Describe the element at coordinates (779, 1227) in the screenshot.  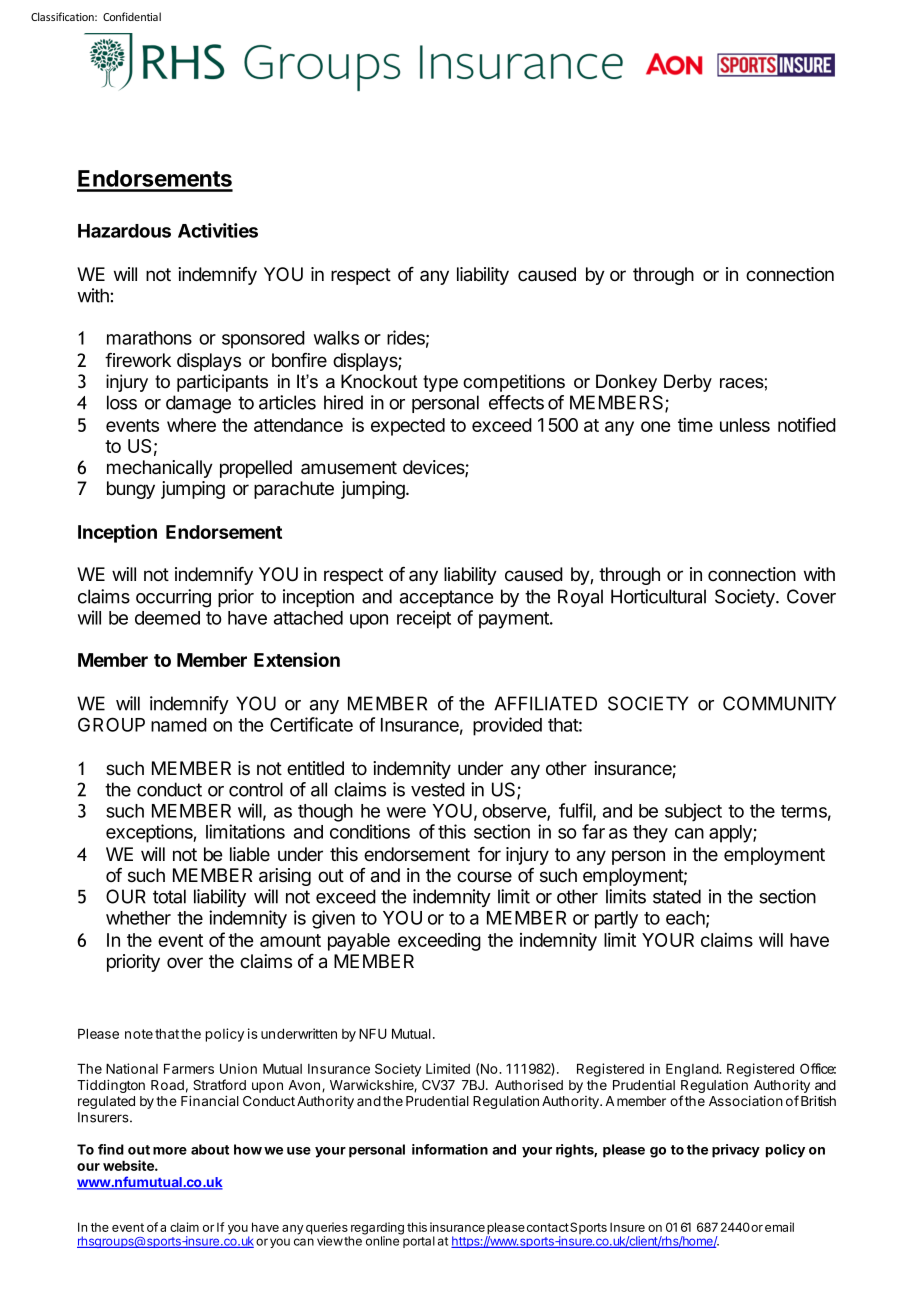
I see `email` at that location.
